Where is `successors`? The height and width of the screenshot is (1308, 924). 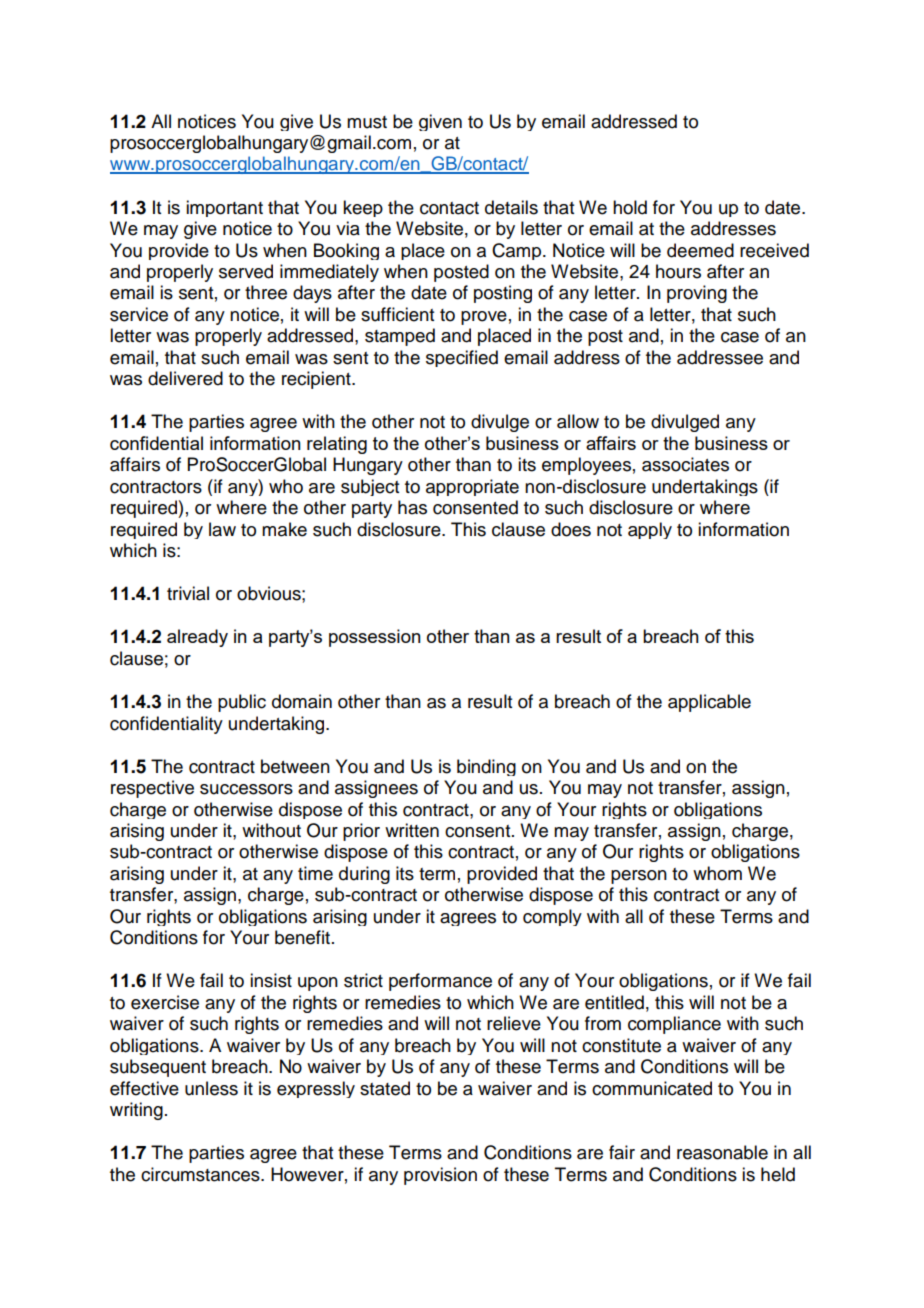 successors is located at coordinates (246, 789).
